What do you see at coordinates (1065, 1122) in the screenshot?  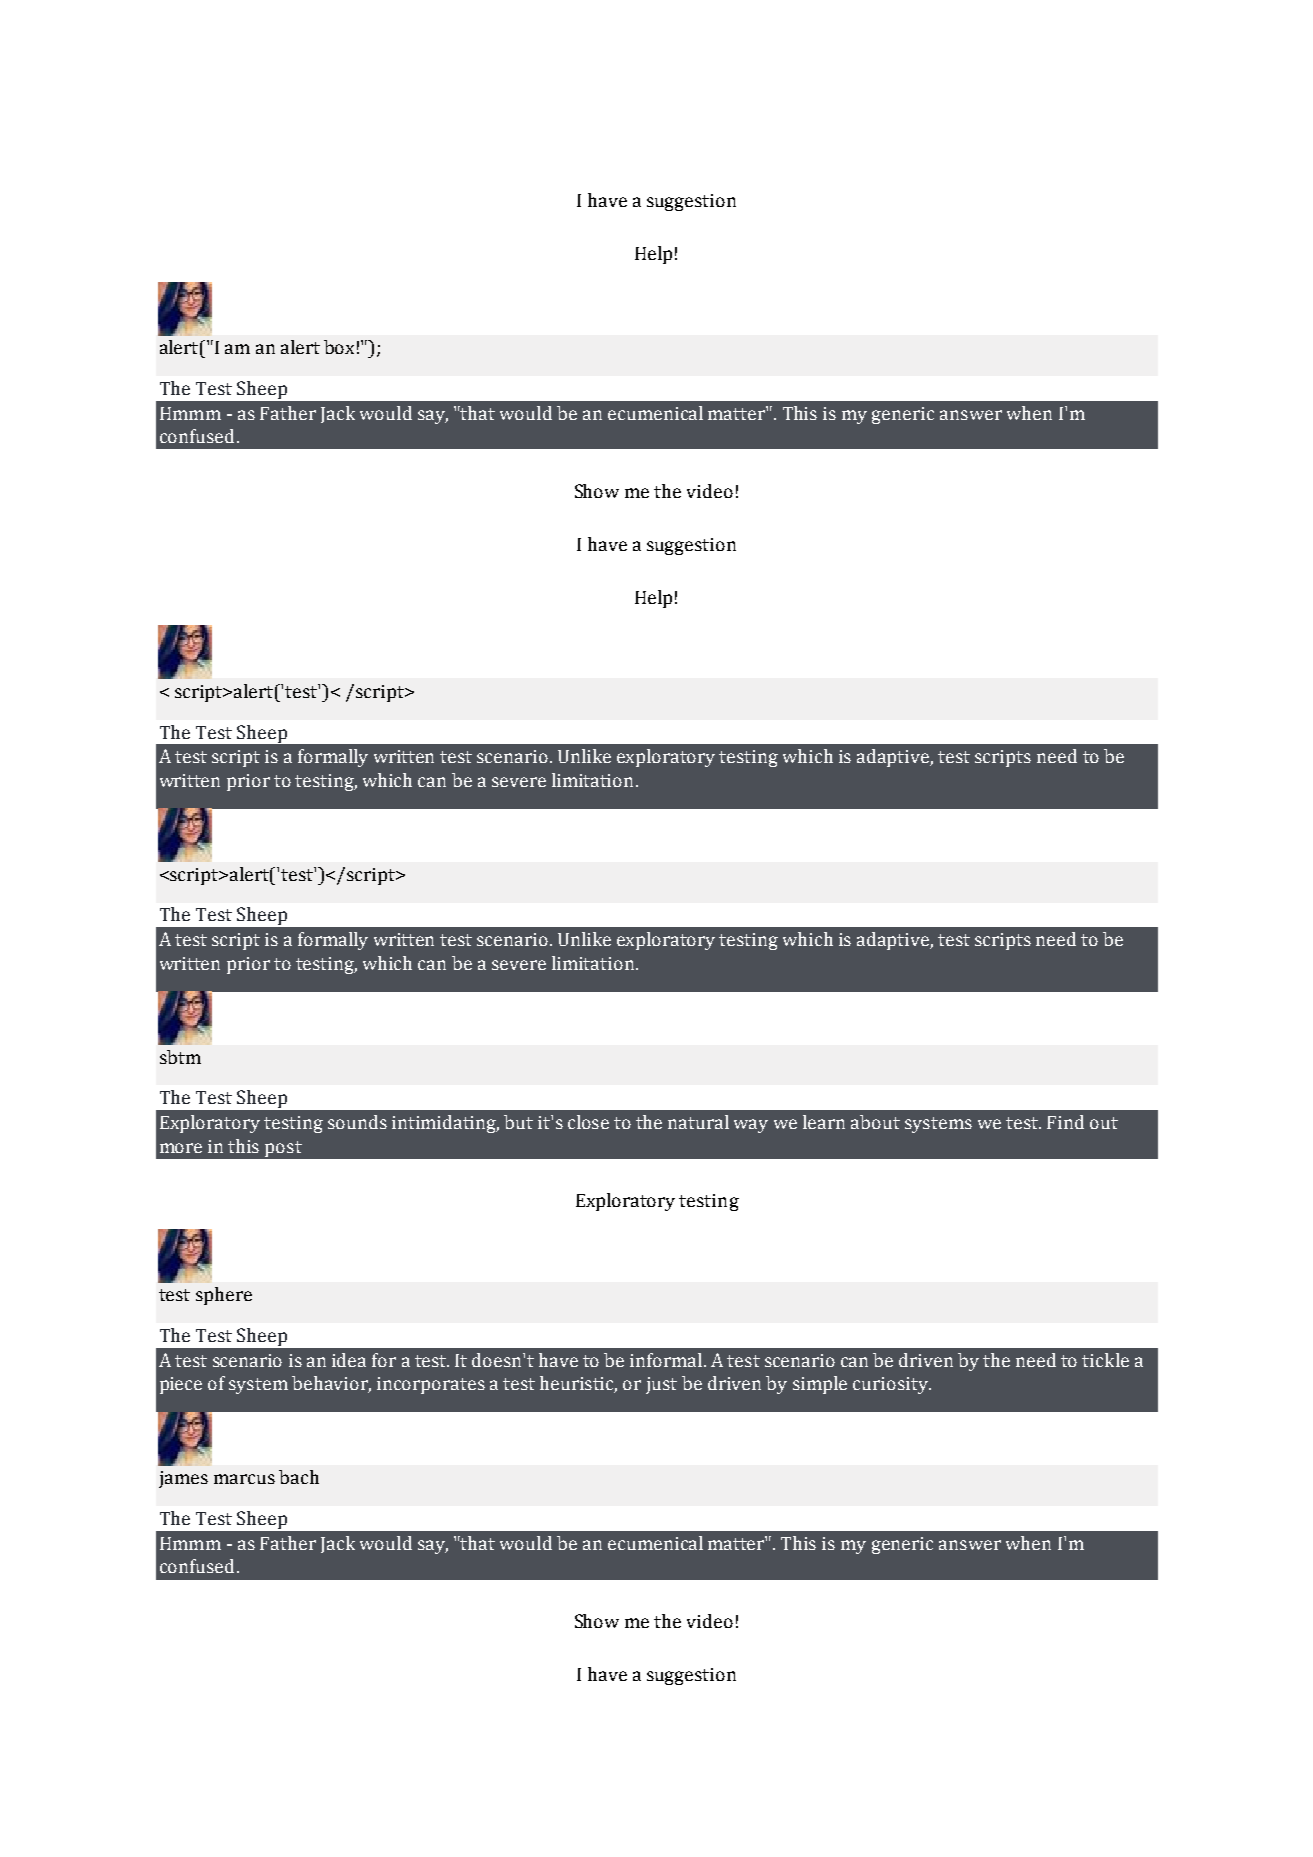 I see `Find` at bounding box center [1065, 1122].
